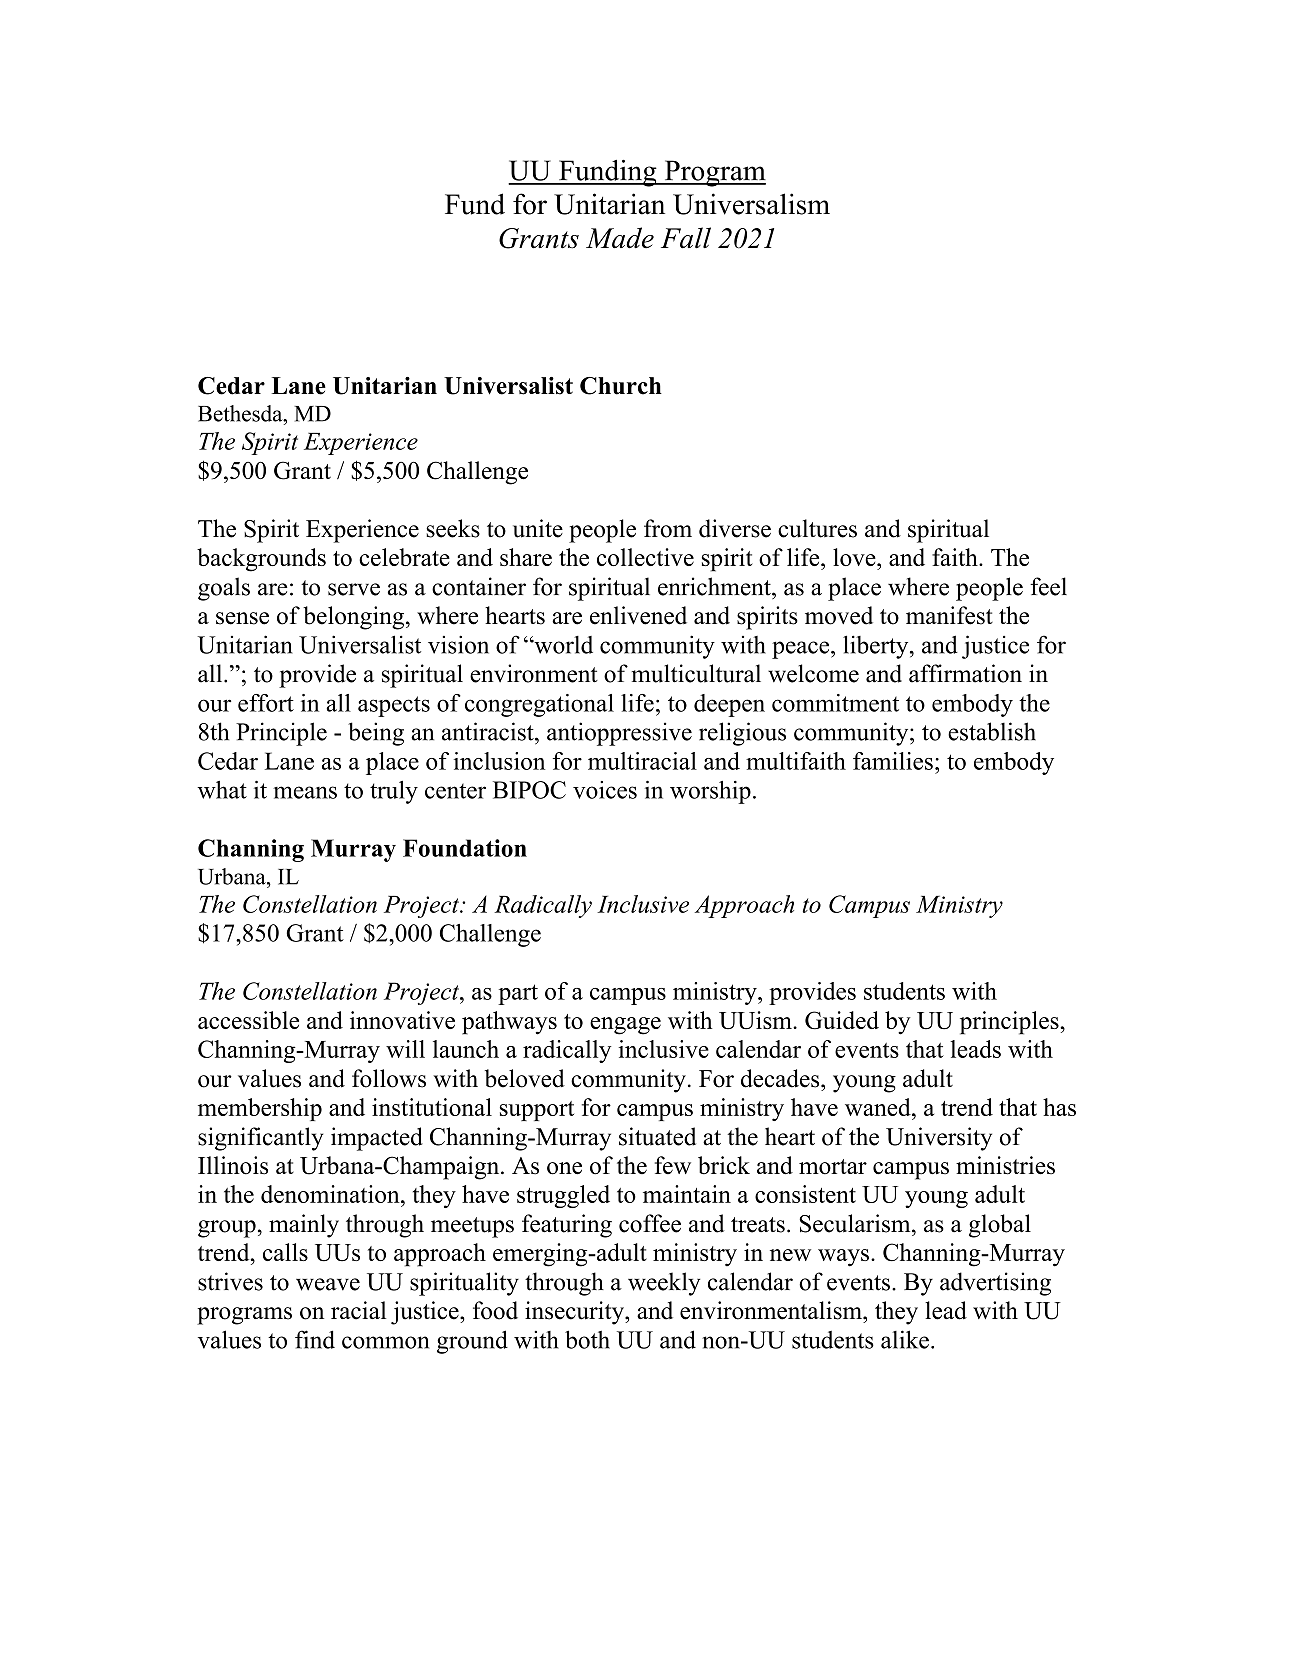 This image has height=1668, width=1289. Describe the element at coordinates (328, 1284) in the image. I see `weave` at that location.
